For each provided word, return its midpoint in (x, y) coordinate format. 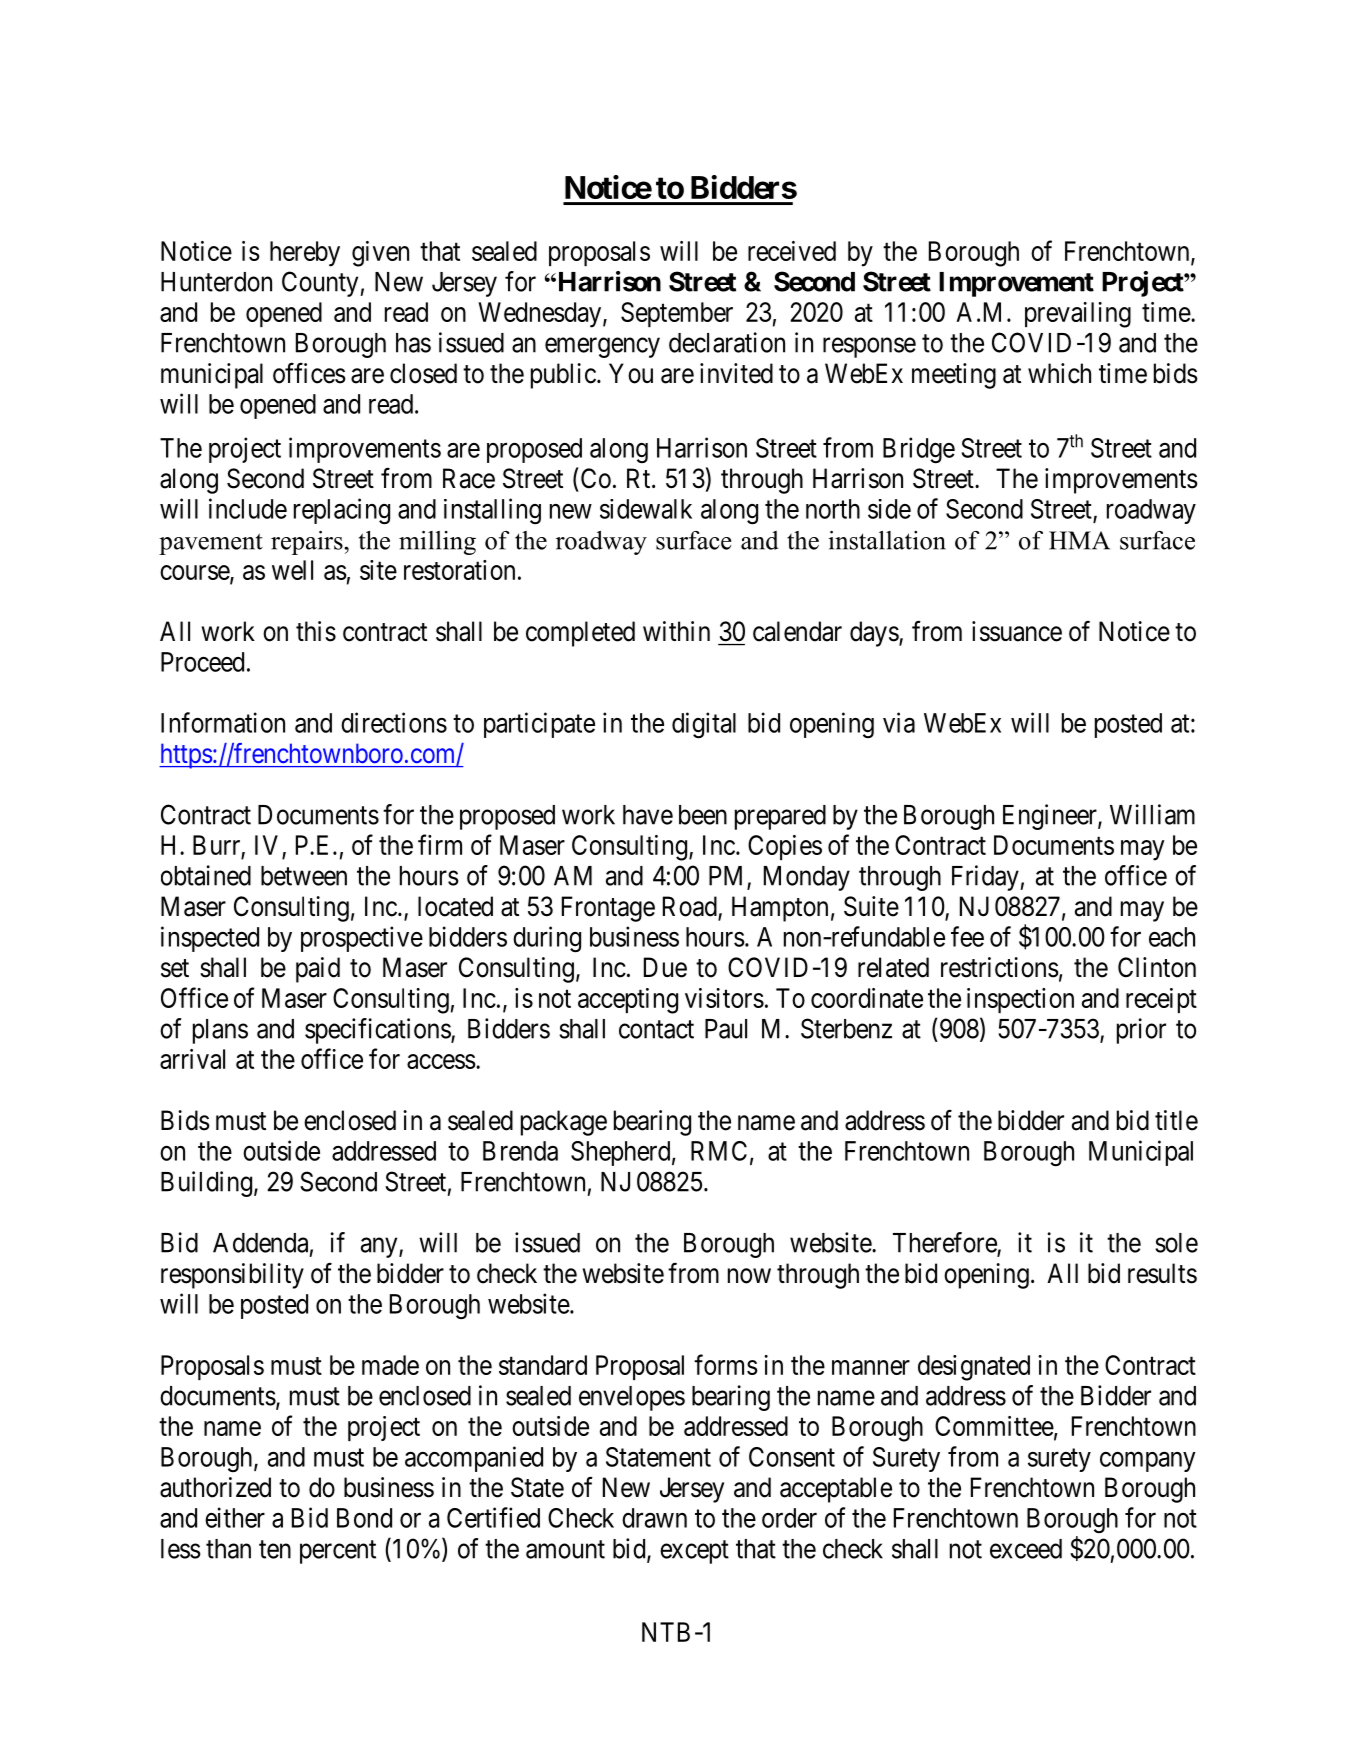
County (321, 284)
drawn (654, 1518)
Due (665, 967)
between (304, 876)
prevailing (1078, 315)
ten (275, 1549)
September (677, 314)
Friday (986, 878)
